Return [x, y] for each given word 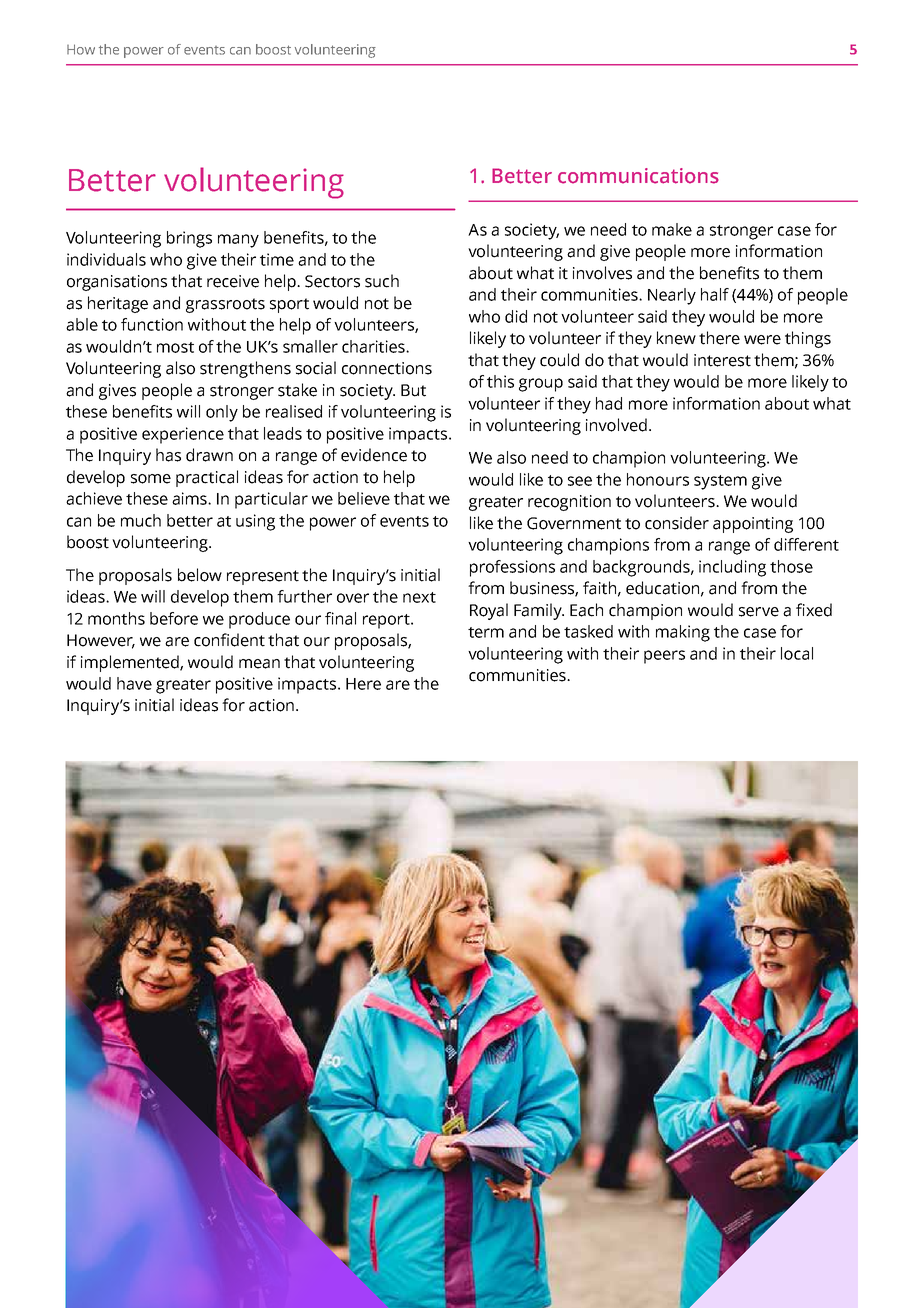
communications [638, 176]
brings [189, 239]
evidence [374, 455]
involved [616, 425]
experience [183, 435]
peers [664, 657]
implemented [131, 663]
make [672, 229]
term [486, 632]
